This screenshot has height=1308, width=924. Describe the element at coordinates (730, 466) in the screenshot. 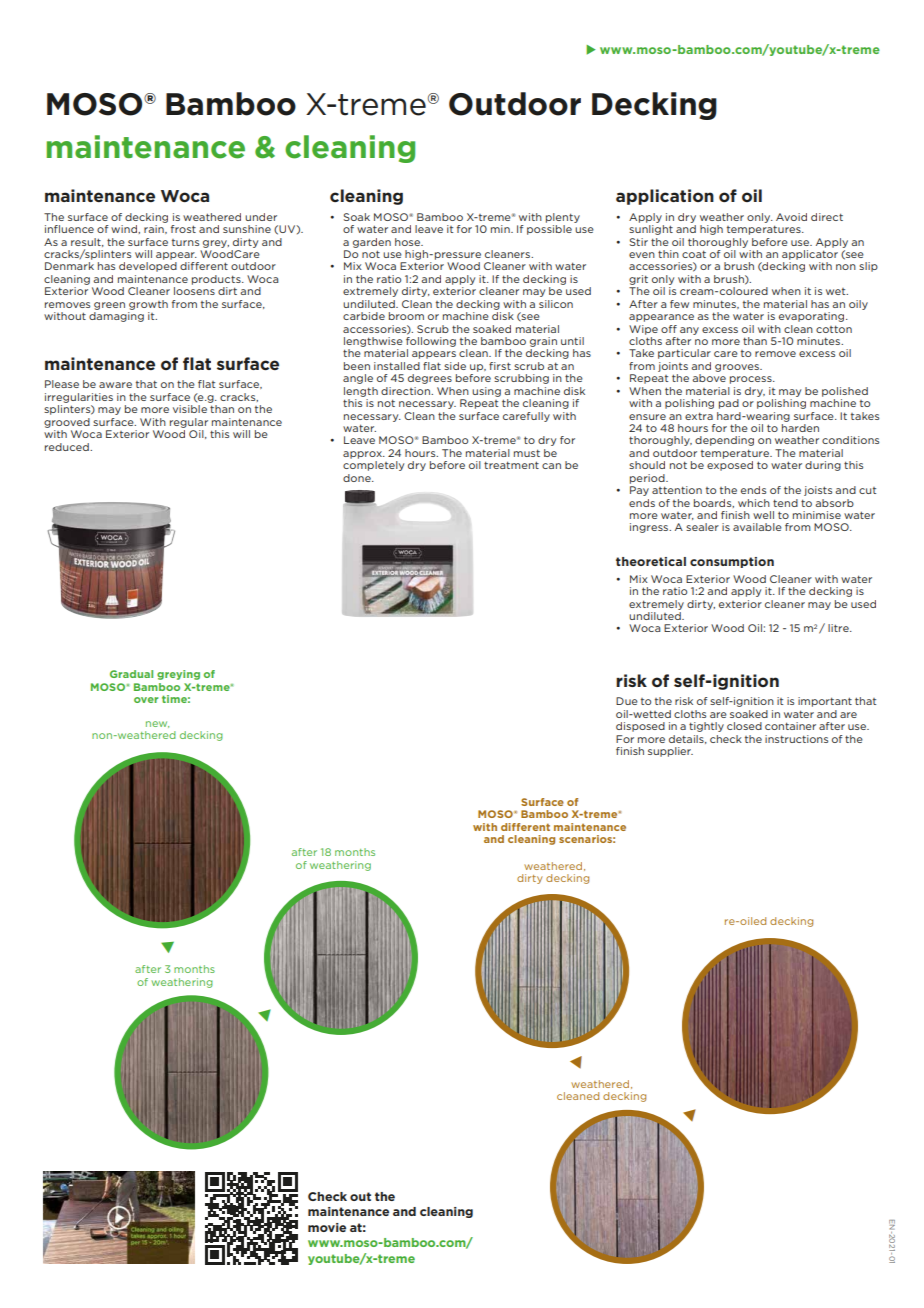

I see `exposed` at that location.
